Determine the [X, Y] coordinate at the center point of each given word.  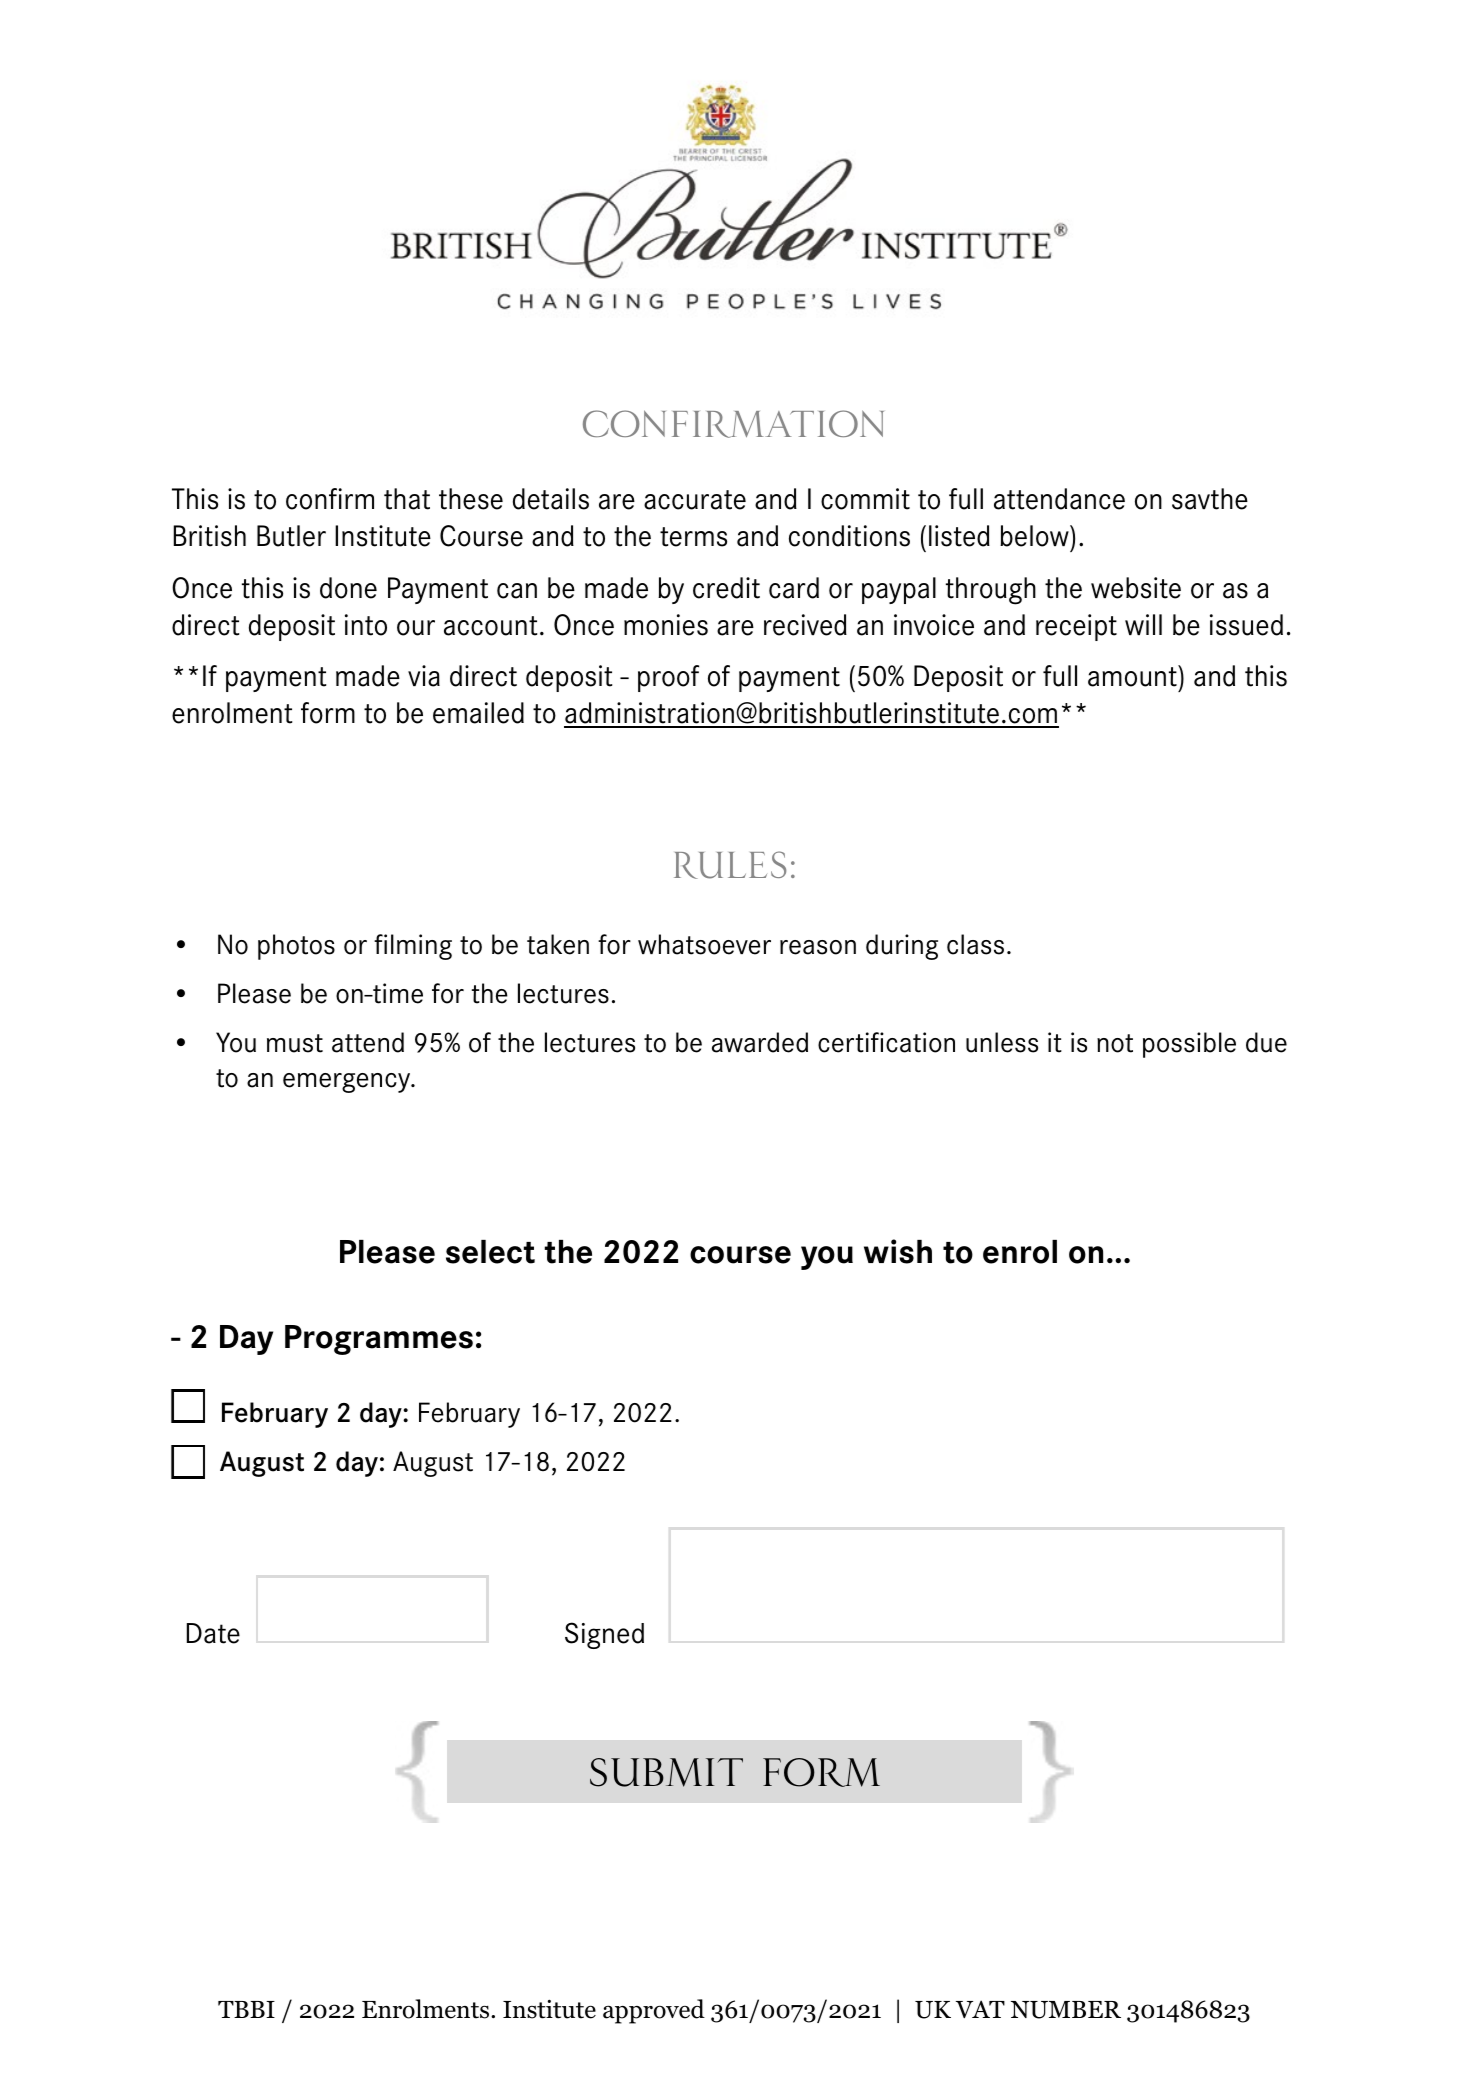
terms [693, 537]
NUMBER [1066, 2010]
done [348, 588]
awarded [760, 1042]
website [1136, 588]
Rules [730, 865]
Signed [604, 1635]
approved [654, 2011]
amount [1132, 677]
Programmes [379, 1340]
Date [213, 1633]
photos [296, 947]
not [1115, 1043]
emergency [348, 1083]
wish [898, 1251]
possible [1189, 1045]
